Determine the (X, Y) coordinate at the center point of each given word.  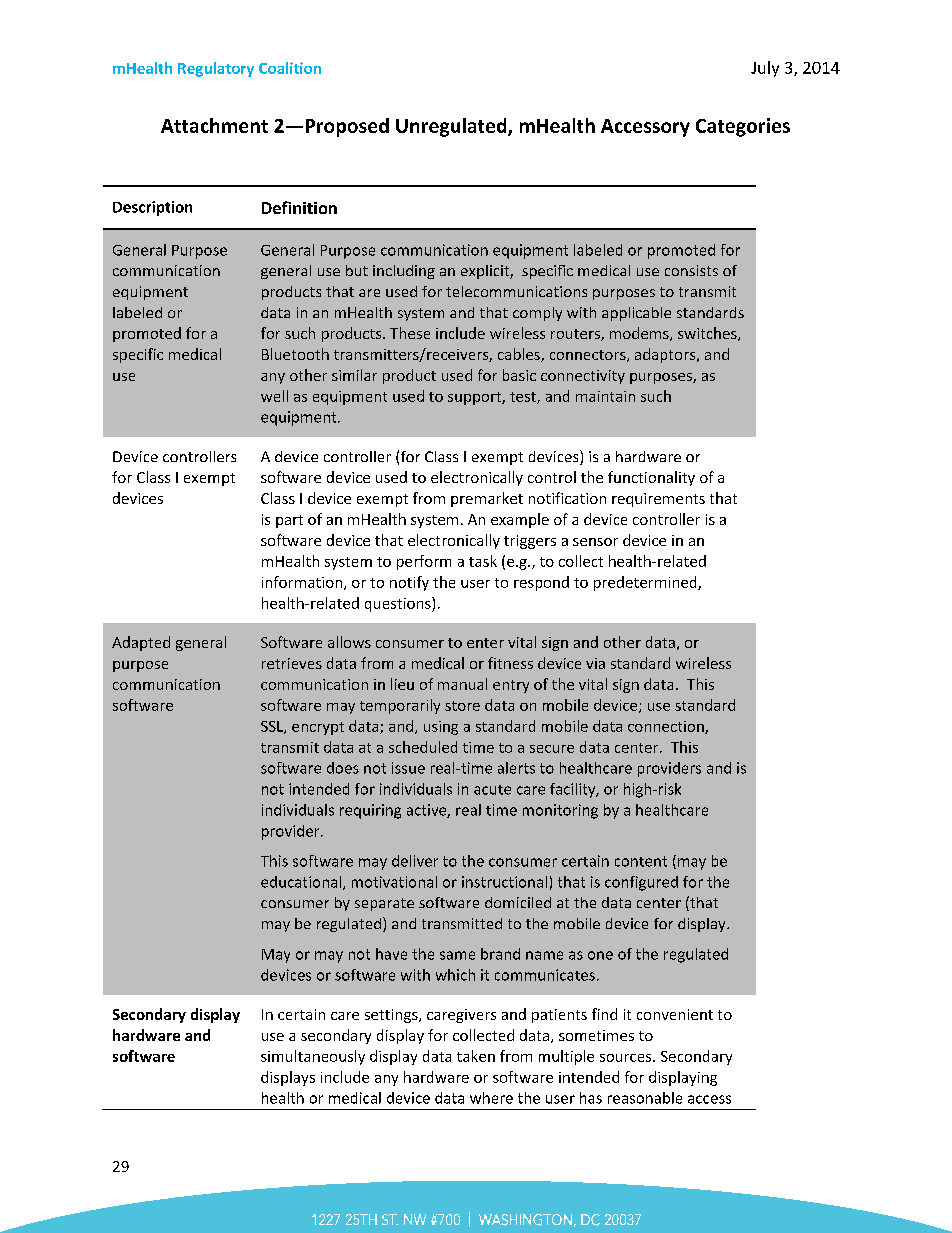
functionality (651, 478)
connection (667, 727)
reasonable (645, 1098)
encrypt (318, 728)
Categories (743, 127)
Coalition (290, 68)
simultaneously (313, 1057)
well (274, 396)
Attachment (214, 125)
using (441, 728)
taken (476, 1056)
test (524, 398)
